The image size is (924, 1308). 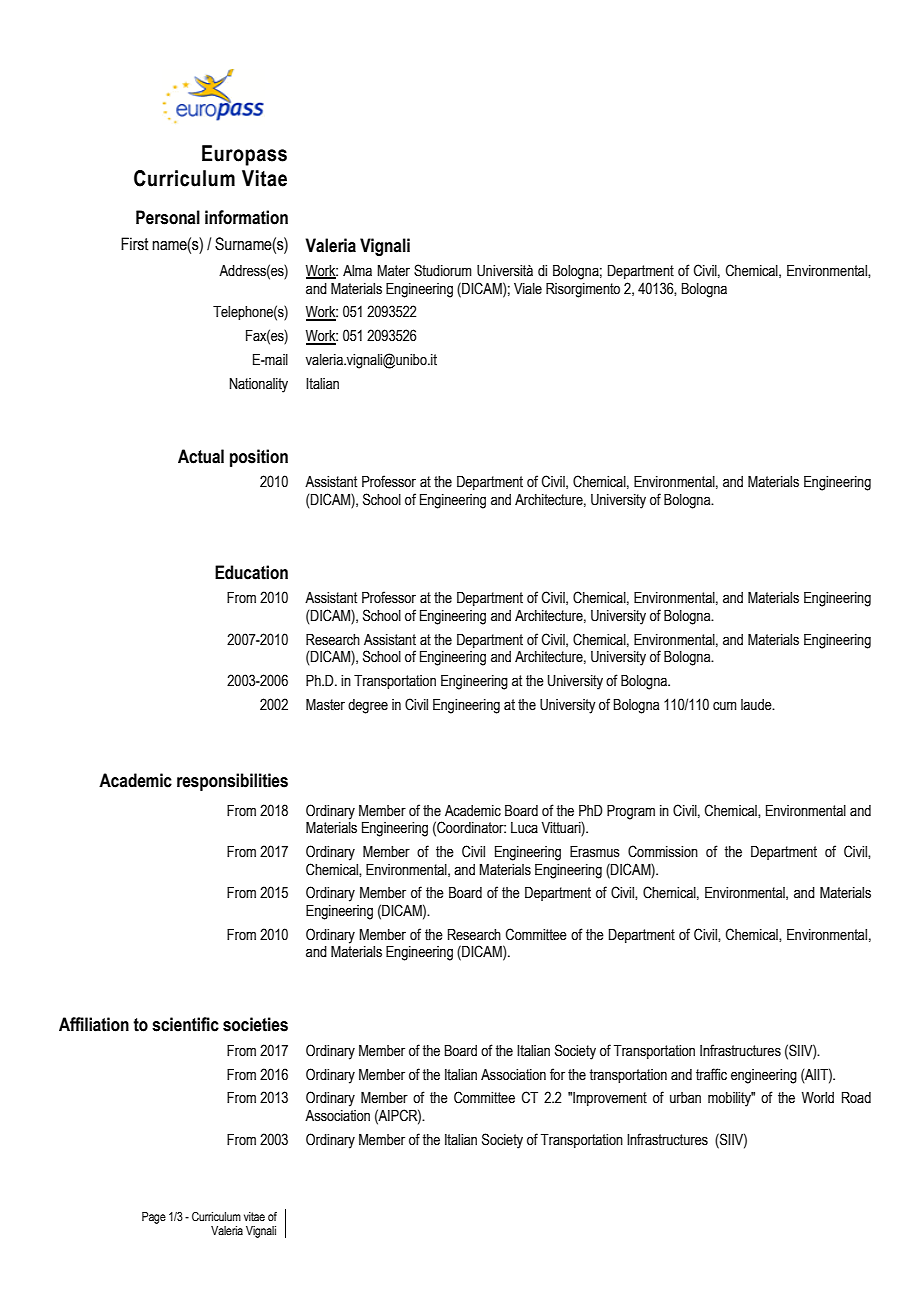 What do you see at coordinates (201, 456) in the screenshot?
I see `Actual` at bounding box center [201, 456].
